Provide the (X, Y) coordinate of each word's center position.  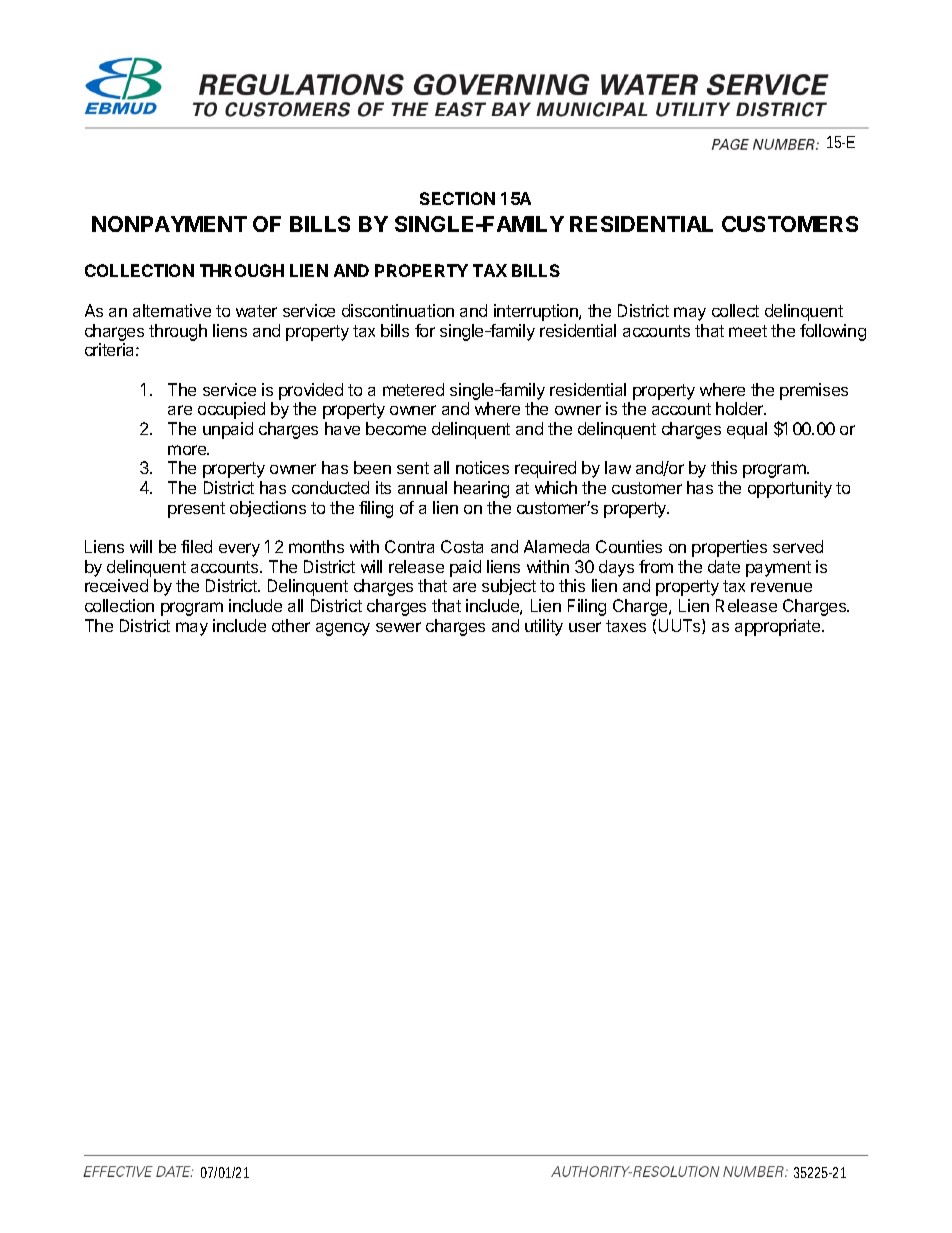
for (425, 330)
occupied (231, 410)
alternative (172, 310)
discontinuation (398, 310)
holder (741, 408)
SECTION (457, 198)
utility (544, 627)
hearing (481, 489)
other (291, 625)
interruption (537, 312)
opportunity (790, 489)
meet (748, 331)
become (396, 428)
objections (268, 509)
